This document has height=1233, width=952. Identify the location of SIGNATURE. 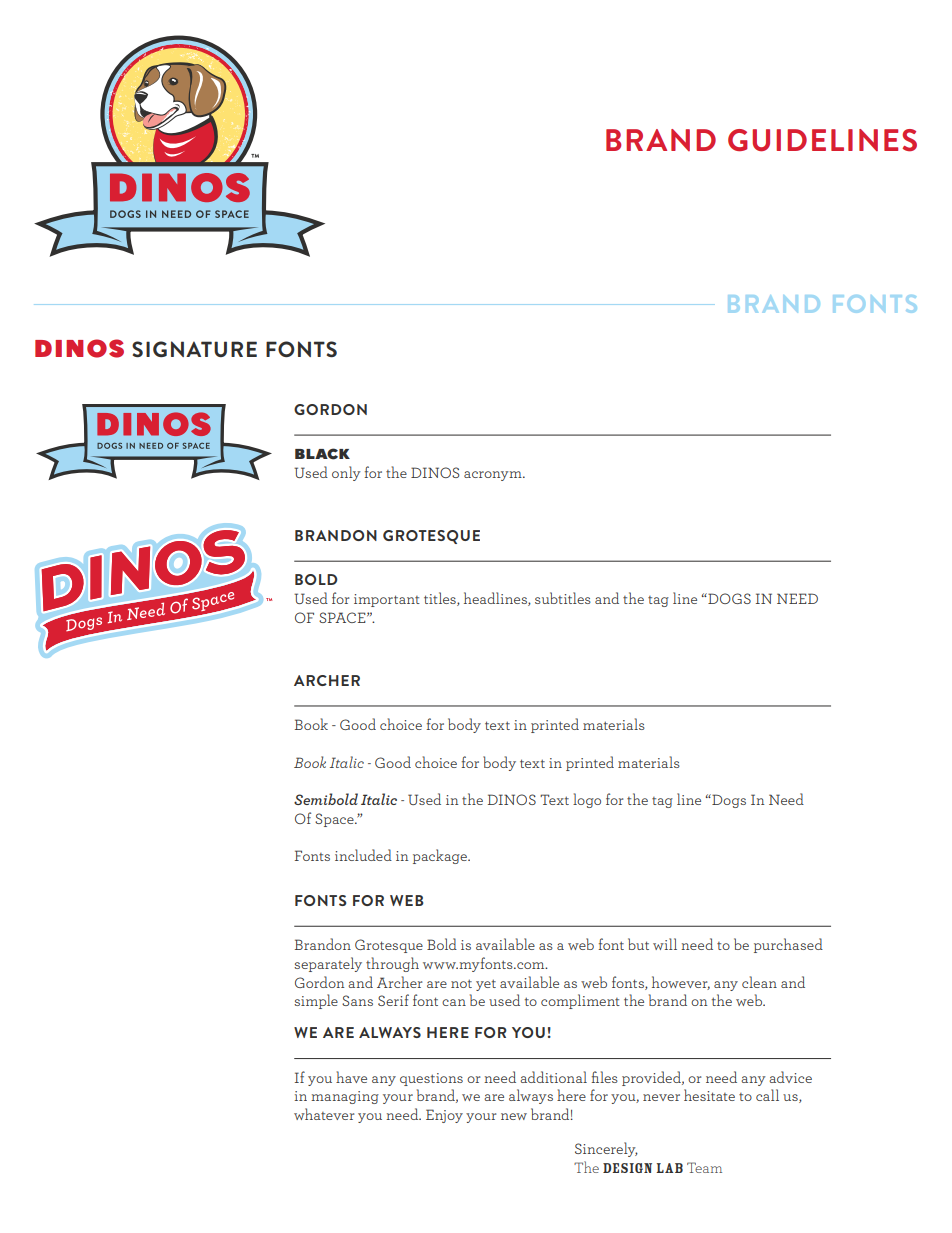
(194, 349).
